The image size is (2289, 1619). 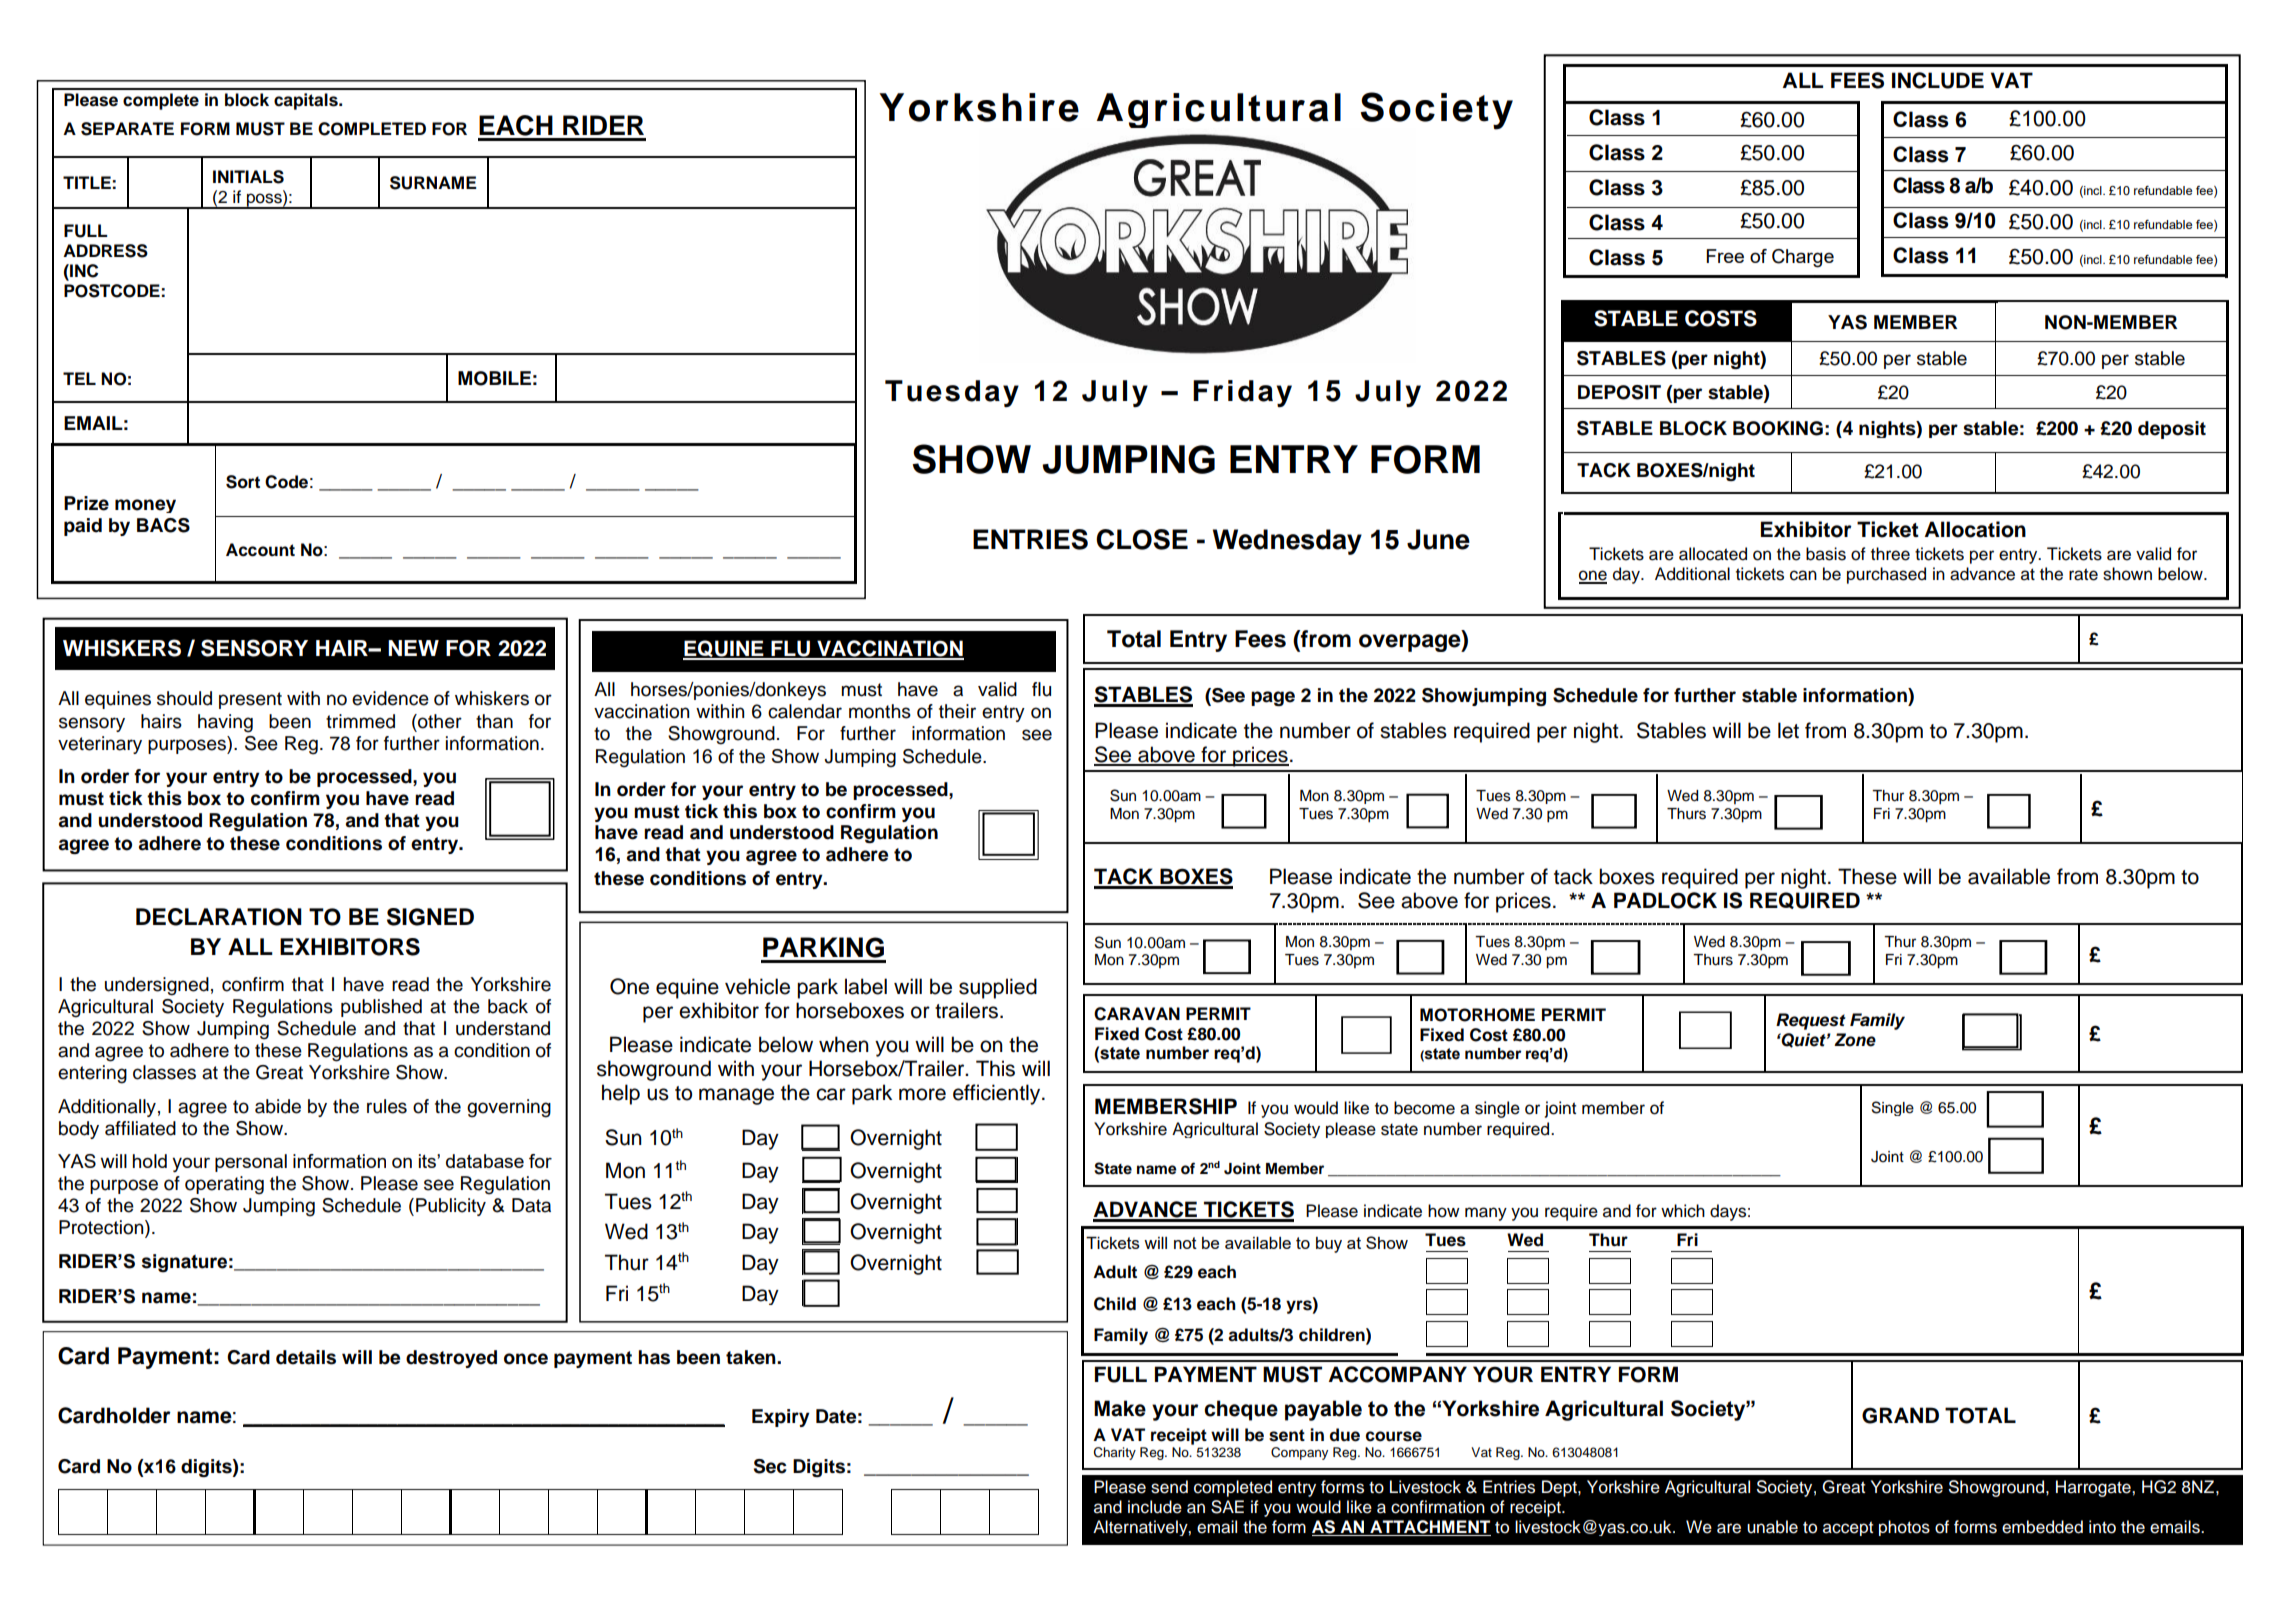 What do you see at coordinates (1803, 258) in the screenshot?
I see `Charge` at bounding box center [1803, 258].
